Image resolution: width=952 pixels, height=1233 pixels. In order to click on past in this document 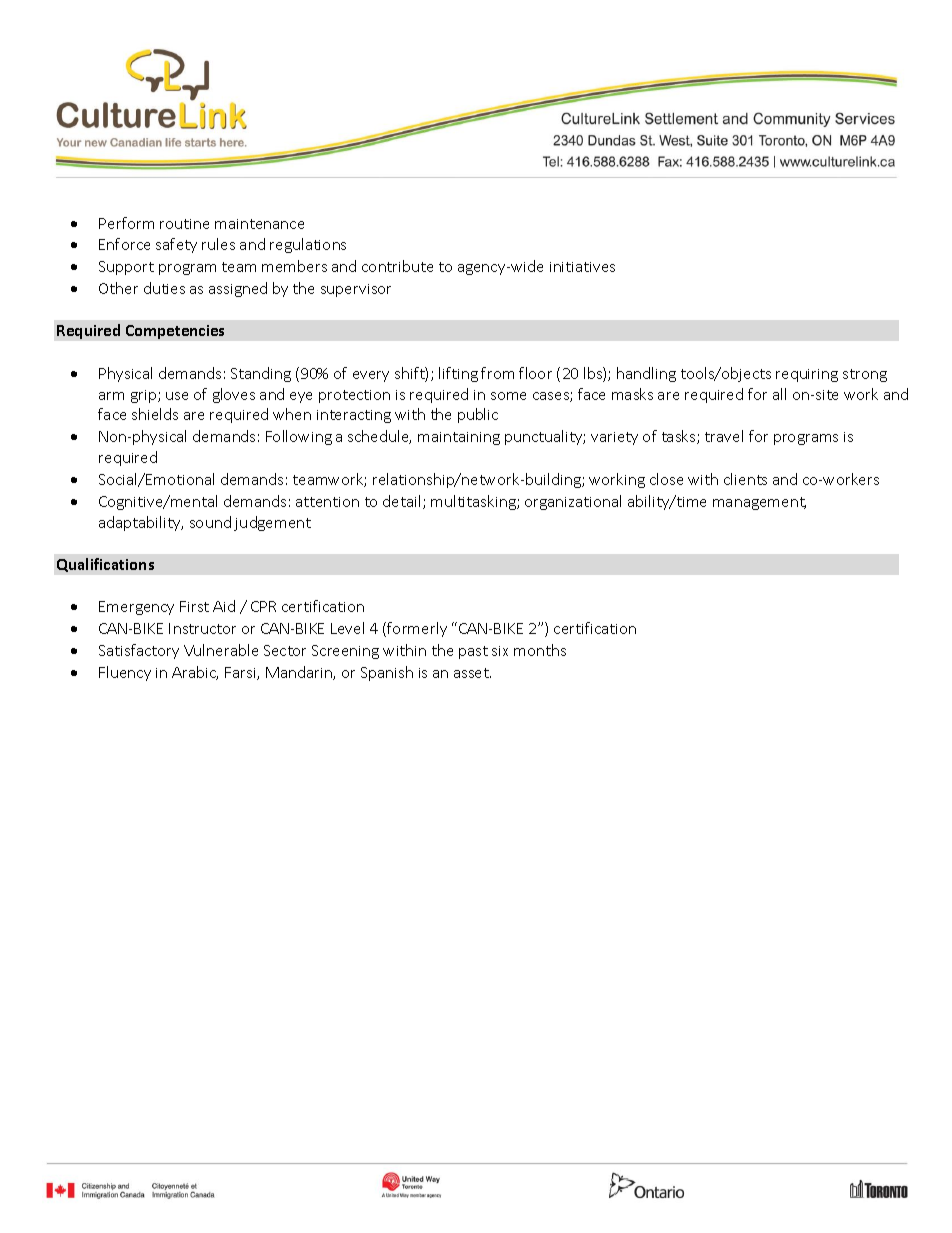, I will do `click(473, 652)`.
